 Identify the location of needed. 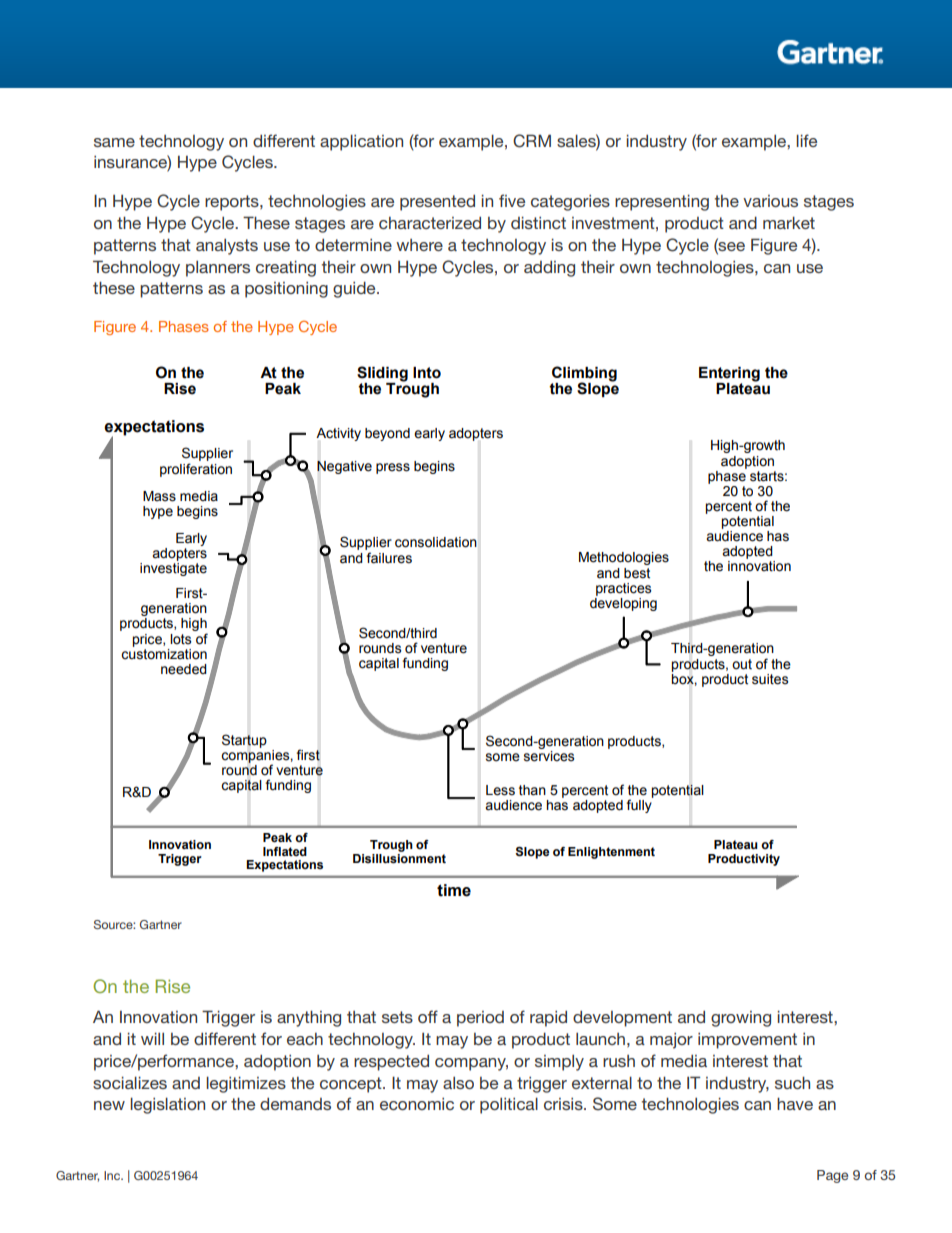
(184, 669).
